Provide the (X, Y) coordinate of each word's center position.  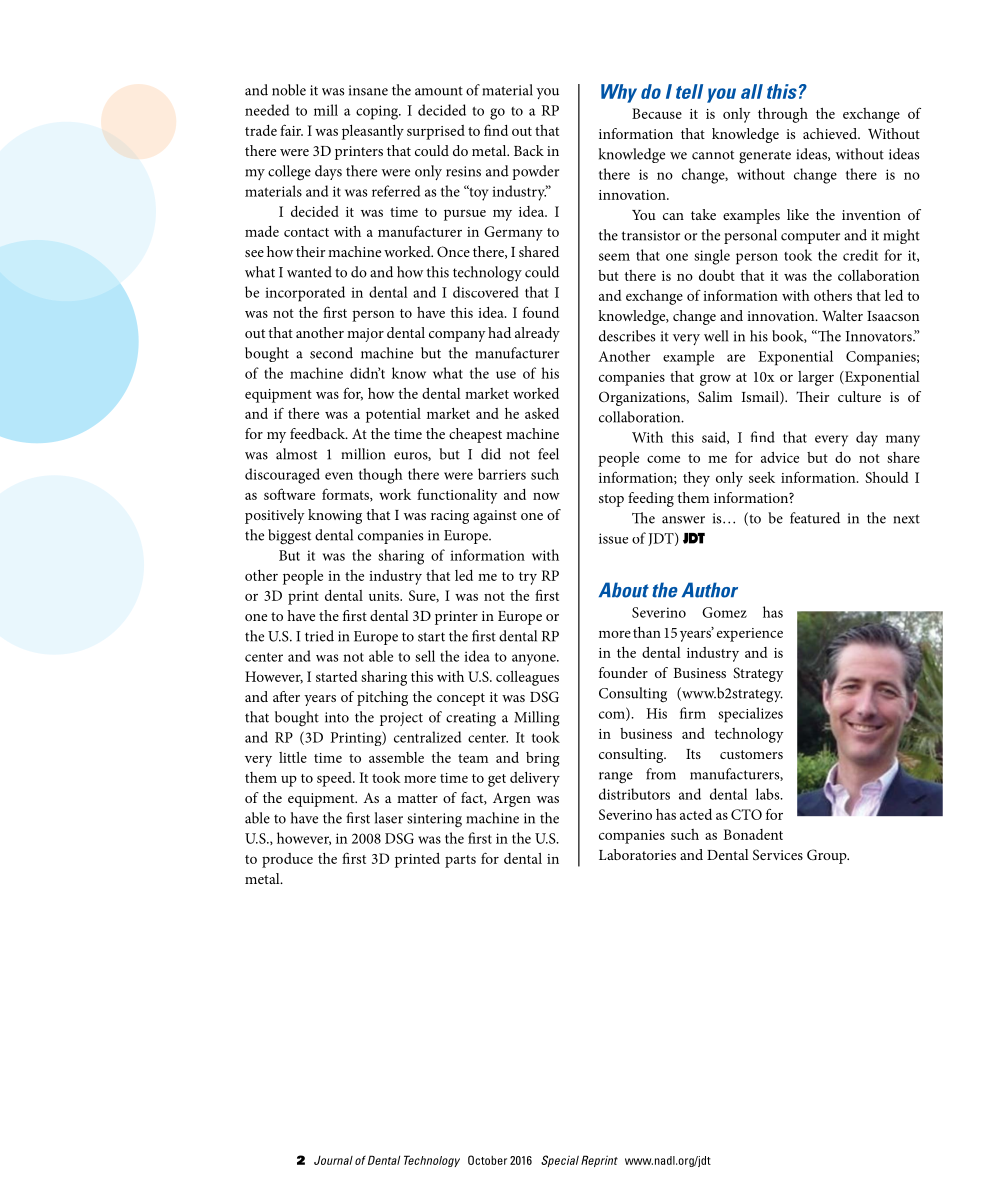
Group (828, 856)
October (487, 1160)
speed (335, 779)
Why (619, 93)
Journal (333, 1160)
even (339, 476)
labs (769, 794)
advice (780, 457)
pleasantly (373, 132)
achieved (831, 133)
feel (548, 454)
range (616, 777)
